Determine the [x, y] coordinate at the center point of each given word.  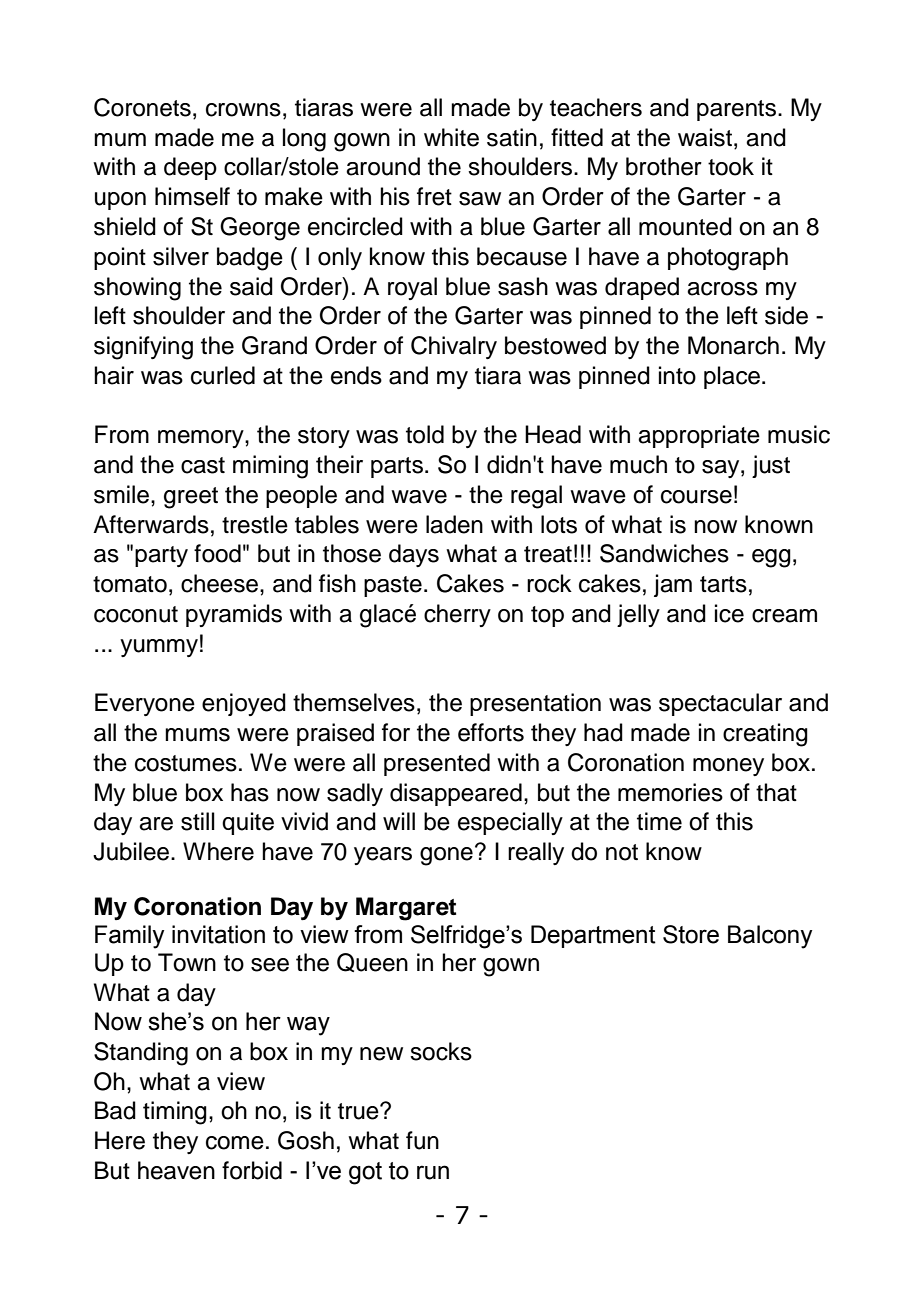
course [696, 497]
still [198, 821]
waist [705, 137]
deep [190, 168]
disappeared [456, 794]
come [235, 1143]
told [425, 434]
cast [203, 465]
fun [422, 1140]
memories [670, 792]
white [451, 137]
